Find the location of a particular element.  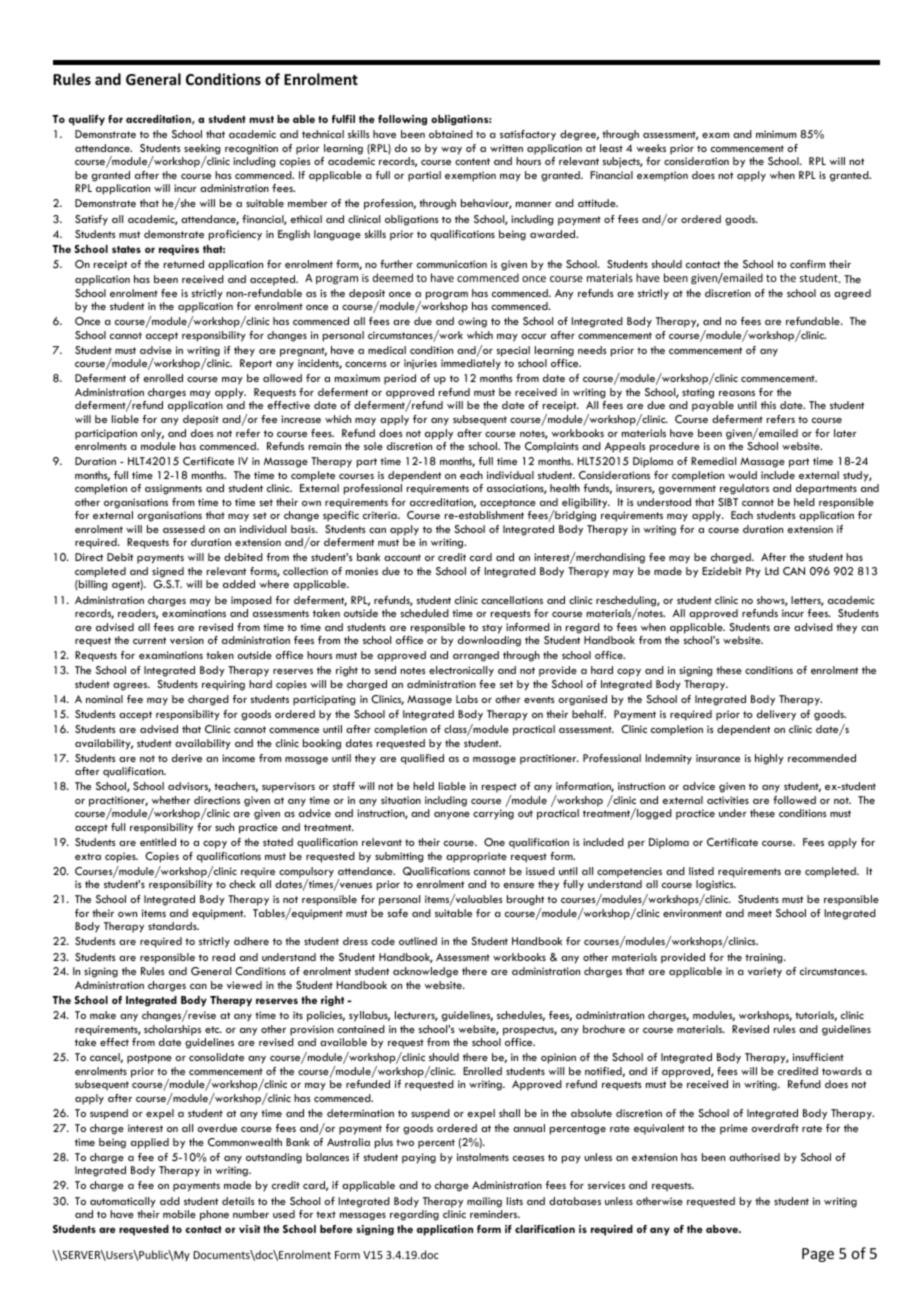

immediately is located at coordinates (471, 364).
